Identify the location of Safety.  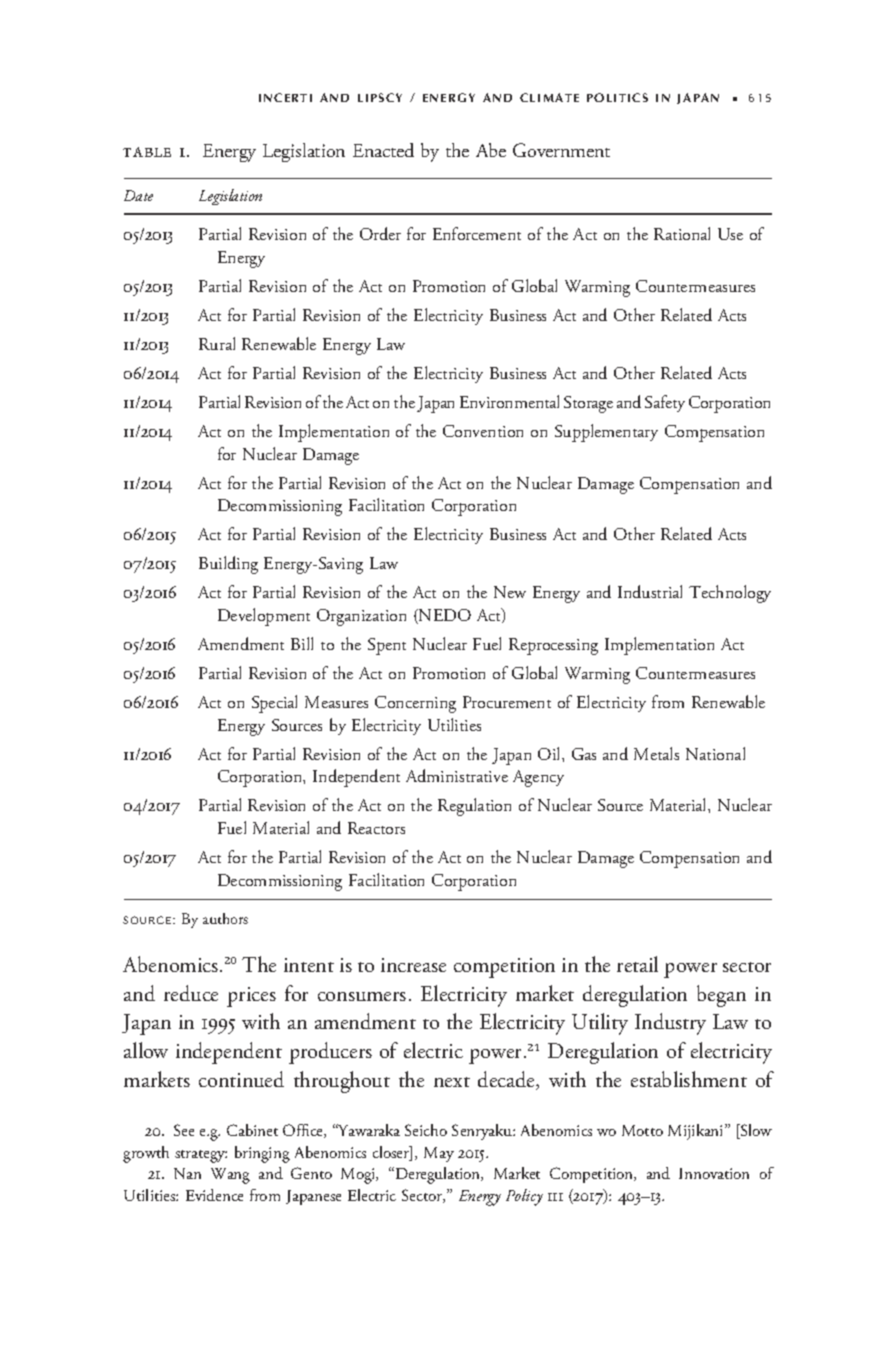
(665, 403).
